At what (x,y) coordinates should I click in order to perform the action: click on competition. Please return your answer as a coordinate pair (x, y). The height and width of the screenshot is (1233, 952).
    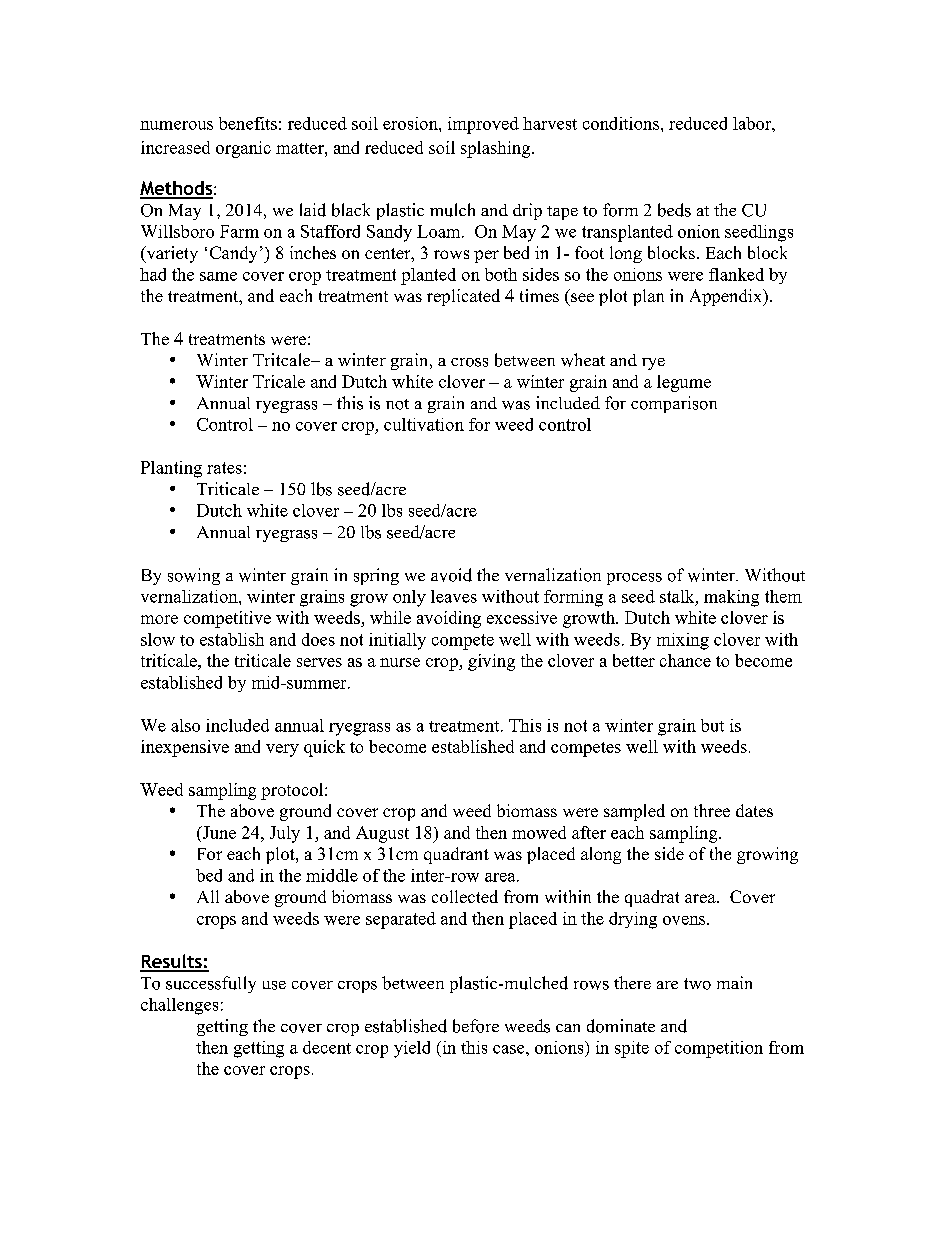
    Looking at the image, I should click on (719, 1049).
